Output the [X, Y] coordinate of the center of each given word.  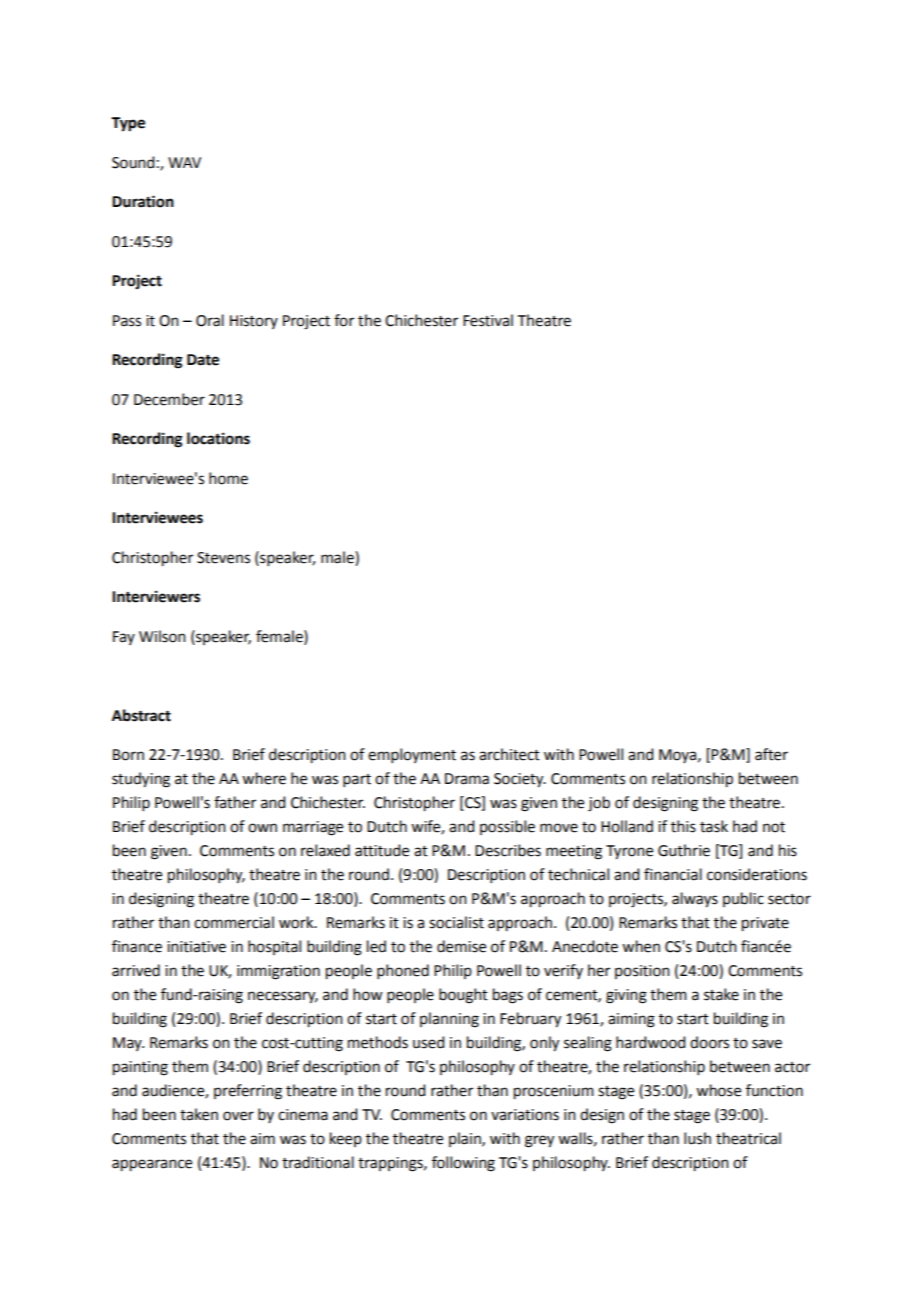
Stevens [223, 558]
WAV [184, 162]
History [254, 322]
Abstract [141, 715]
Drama [467, 779]
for [344, 320]
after [771, 754]
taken [199, 1114]
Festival [488, 320]
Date [203, 360]
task [714, 826]
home [228, 478]
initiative [196, 947]
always [695, 900]
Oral [210, 320]
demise [461, 946]
